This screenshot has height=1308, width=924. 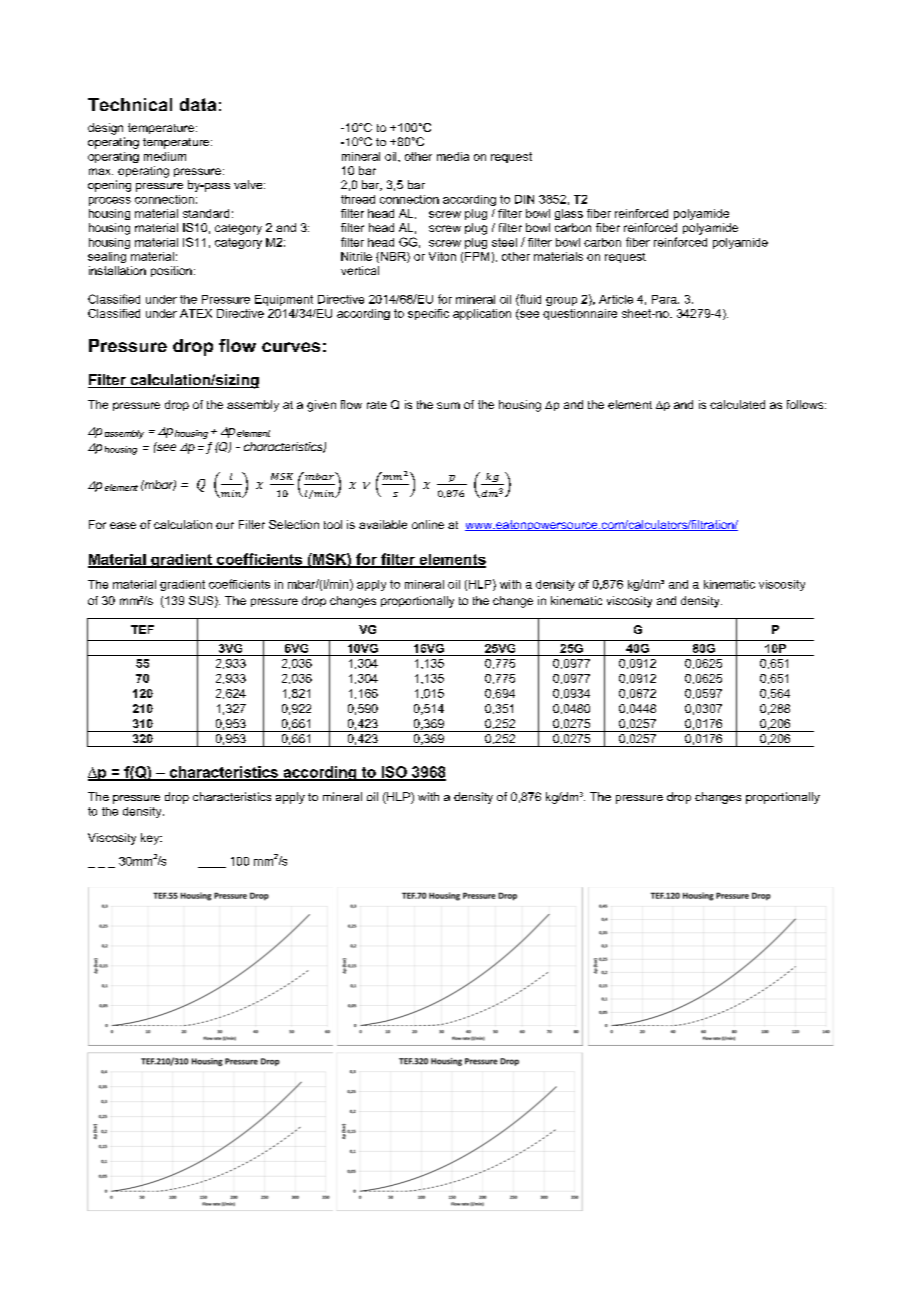 What do you see at coordinates (151, 839) in the screenshot?
I see `key` at bounding box center [151, 839].
